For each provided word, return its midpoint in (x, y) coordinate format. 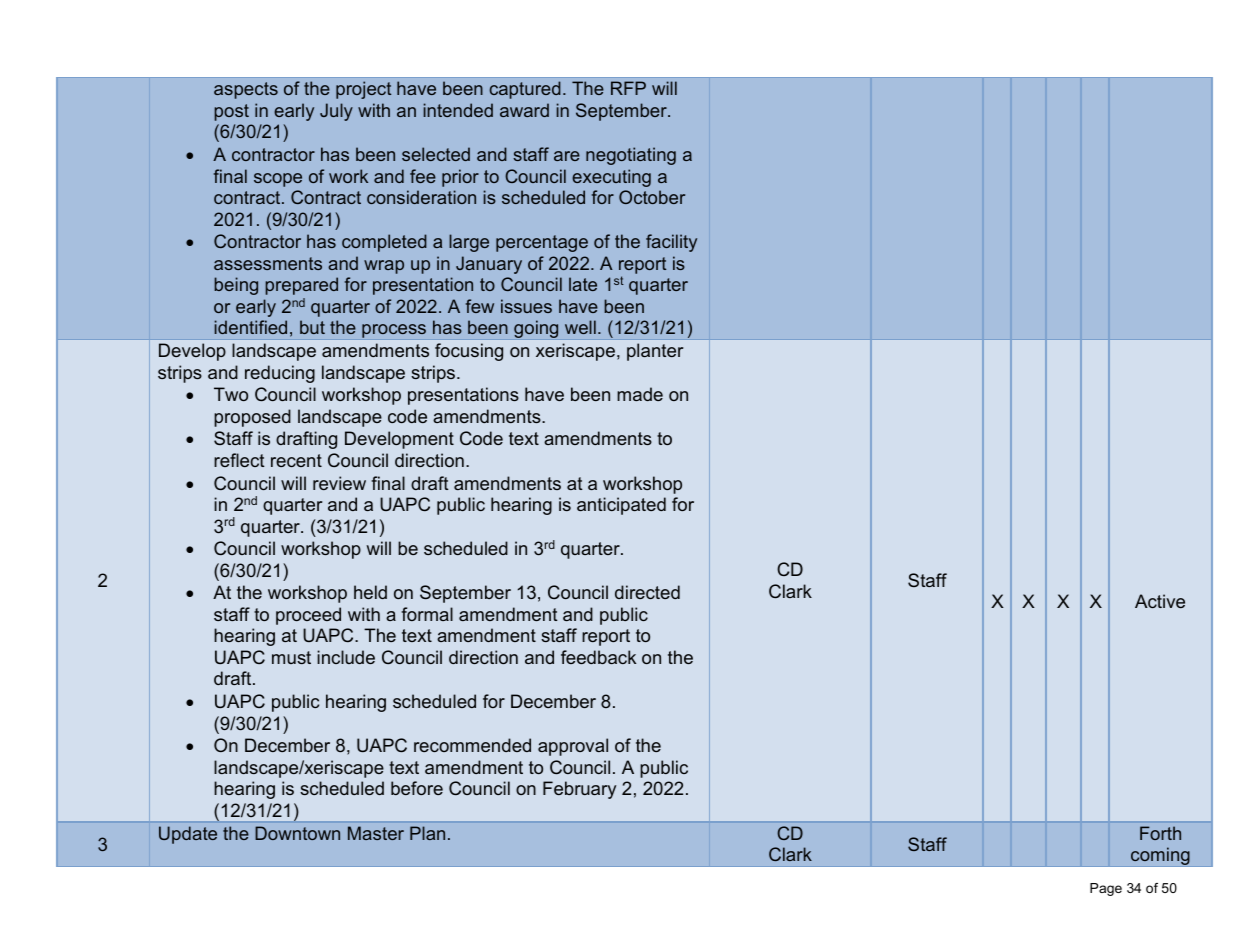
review (339, 483)
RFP (628, 88)
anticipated (621, 506)
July (336, 112)
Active (1160, 601)
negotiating (631, 156)
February (579, 790)
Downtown (297, 833)
